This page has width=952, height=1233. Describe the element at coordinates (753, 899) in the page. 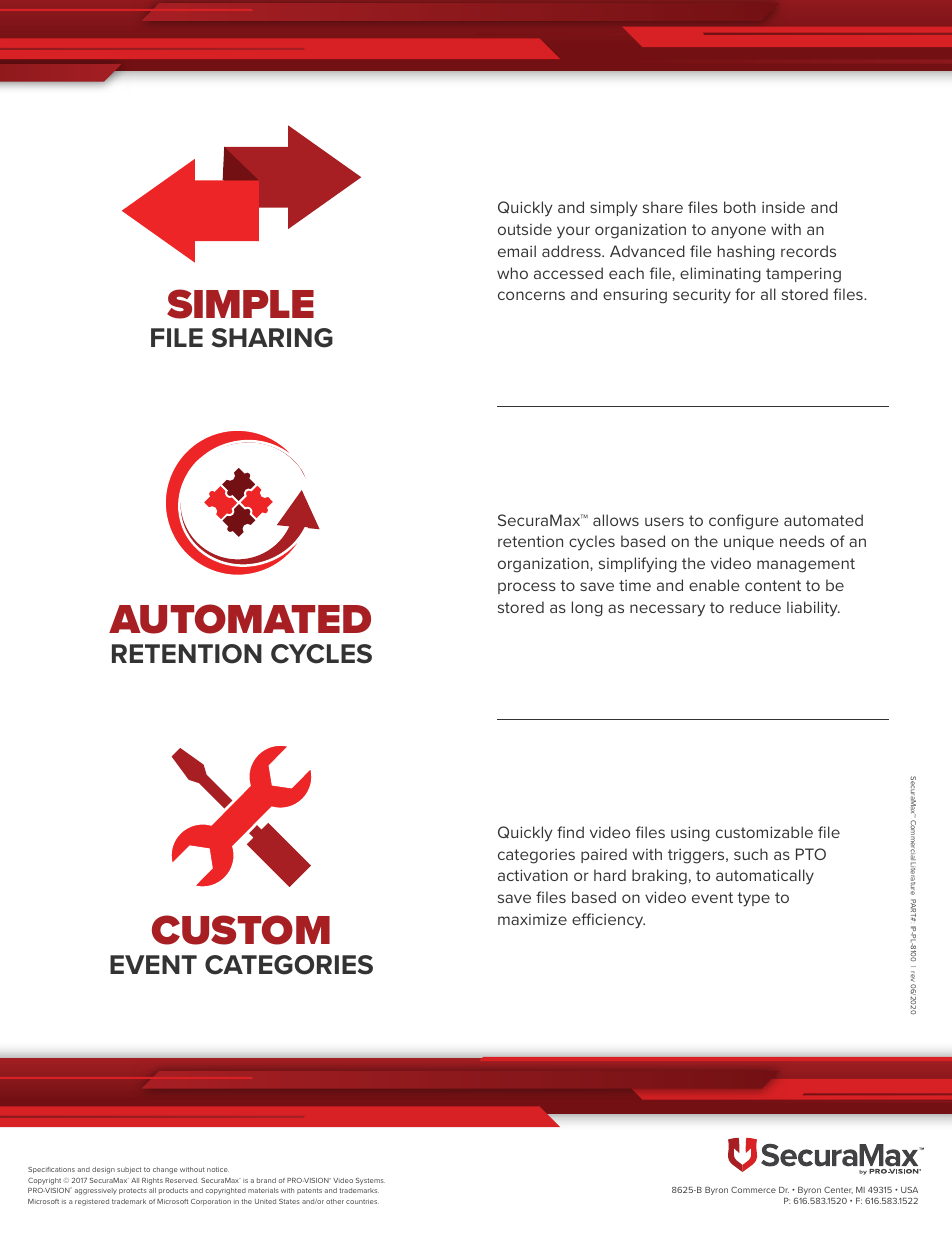

I see `type` at that location.
